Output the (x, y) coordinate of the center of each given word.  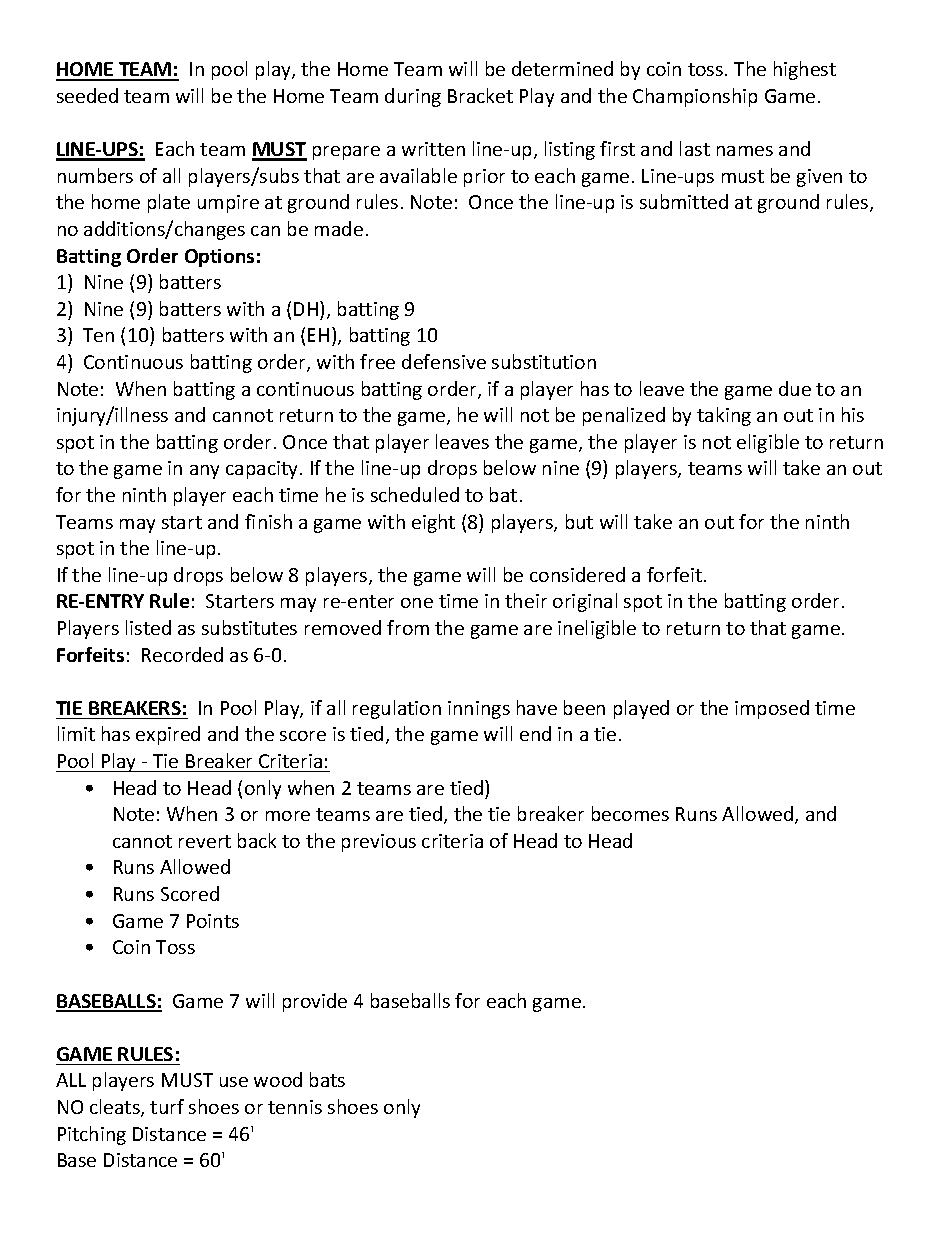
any (204, 472)
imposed (772, 709)
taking (724, 416)
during (413, 97)
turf (167, 1106)
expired (168, 735)
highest (805, 70)
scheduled (415, 494)
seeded (87, 95)
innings (479, 710)
